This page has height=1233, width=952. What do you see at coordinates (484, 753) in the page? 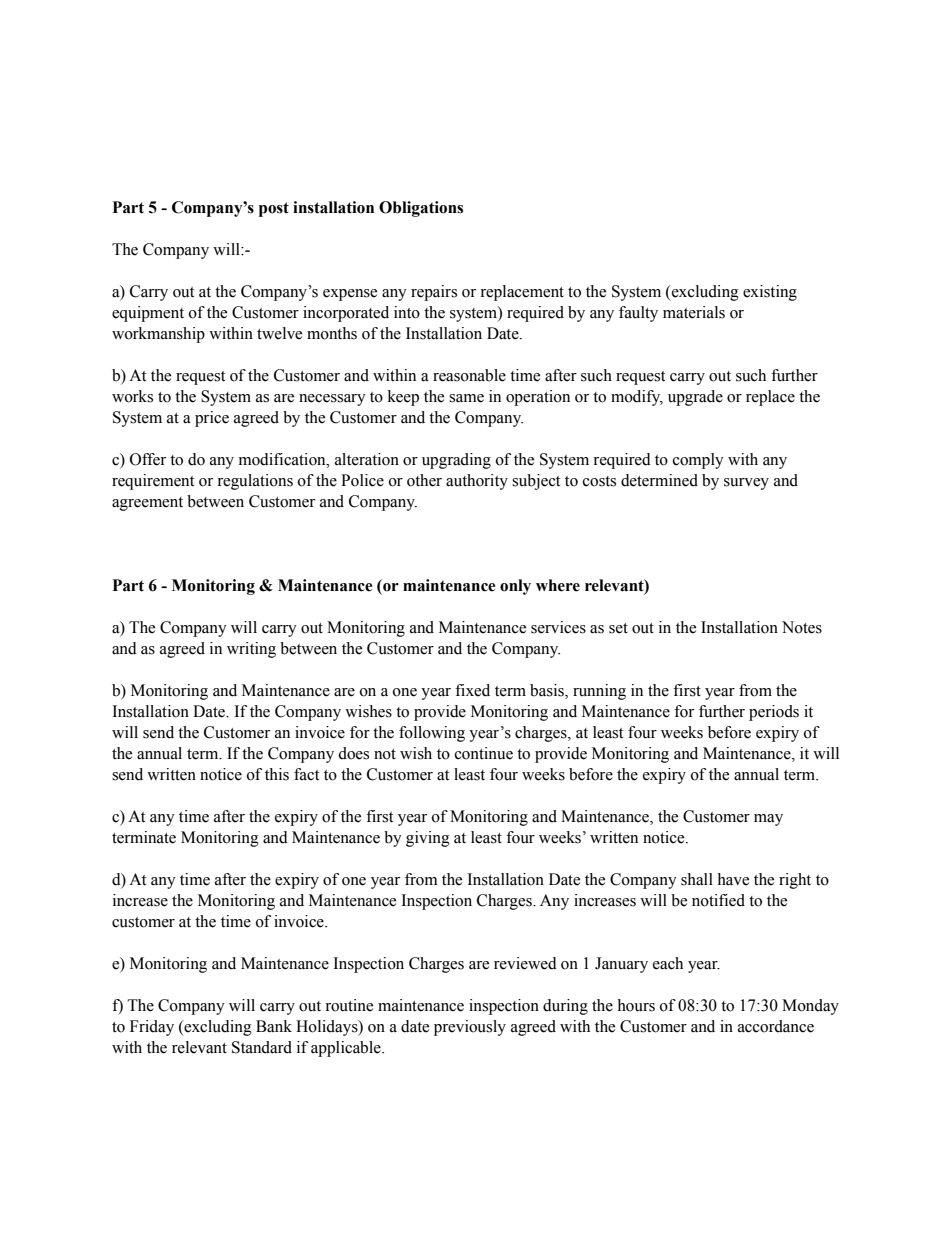
I see `continue` at bounding box center [484, 753].
